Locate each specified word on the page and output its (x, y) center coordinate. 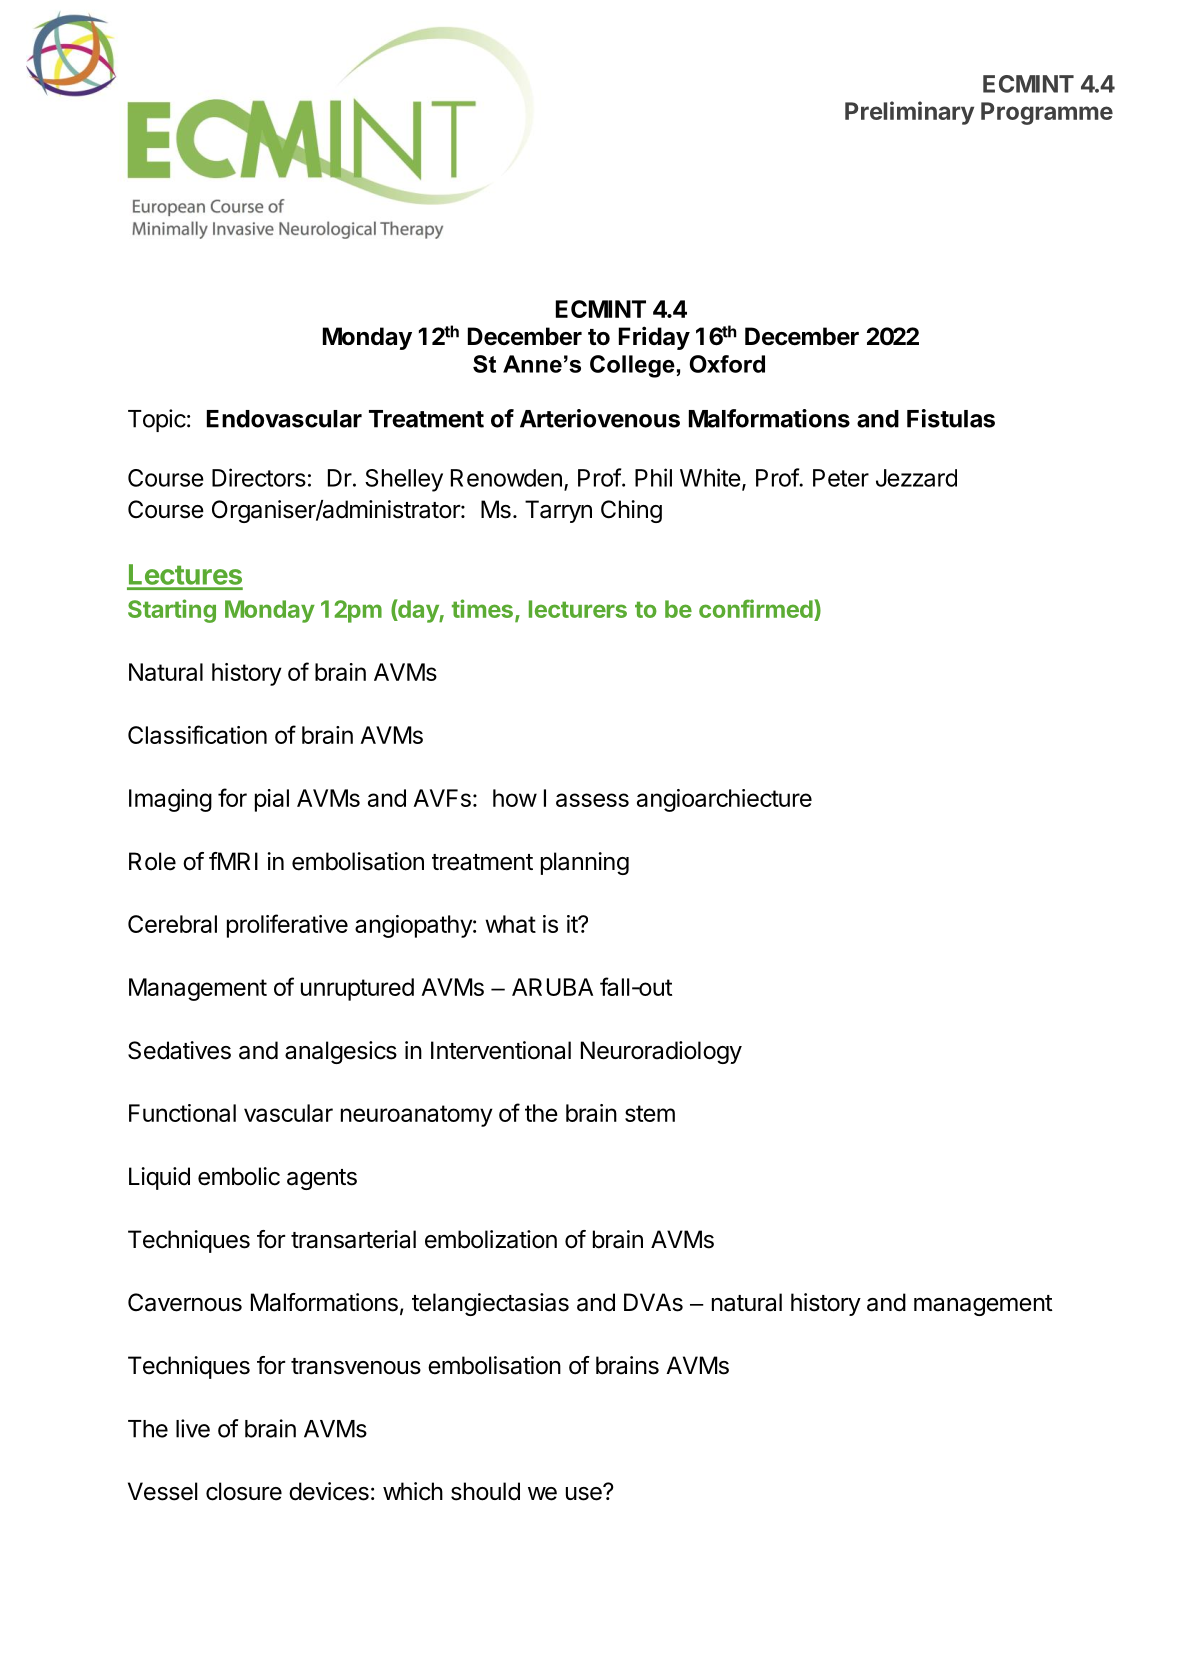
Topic (157, 420)
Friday (654, 338)
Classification (197, 734)
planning (585, 863)
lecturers (578, 609)
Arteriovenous (600, 418)
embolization (491, 1239)
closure (244, 1491)
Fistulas (951, 418)
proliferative (287, 926)
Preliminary (909, 113)
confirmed (757, 610)
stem (650, 1113)
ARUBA (552, 987)
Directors (259, 477)
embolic (239, 1176)
